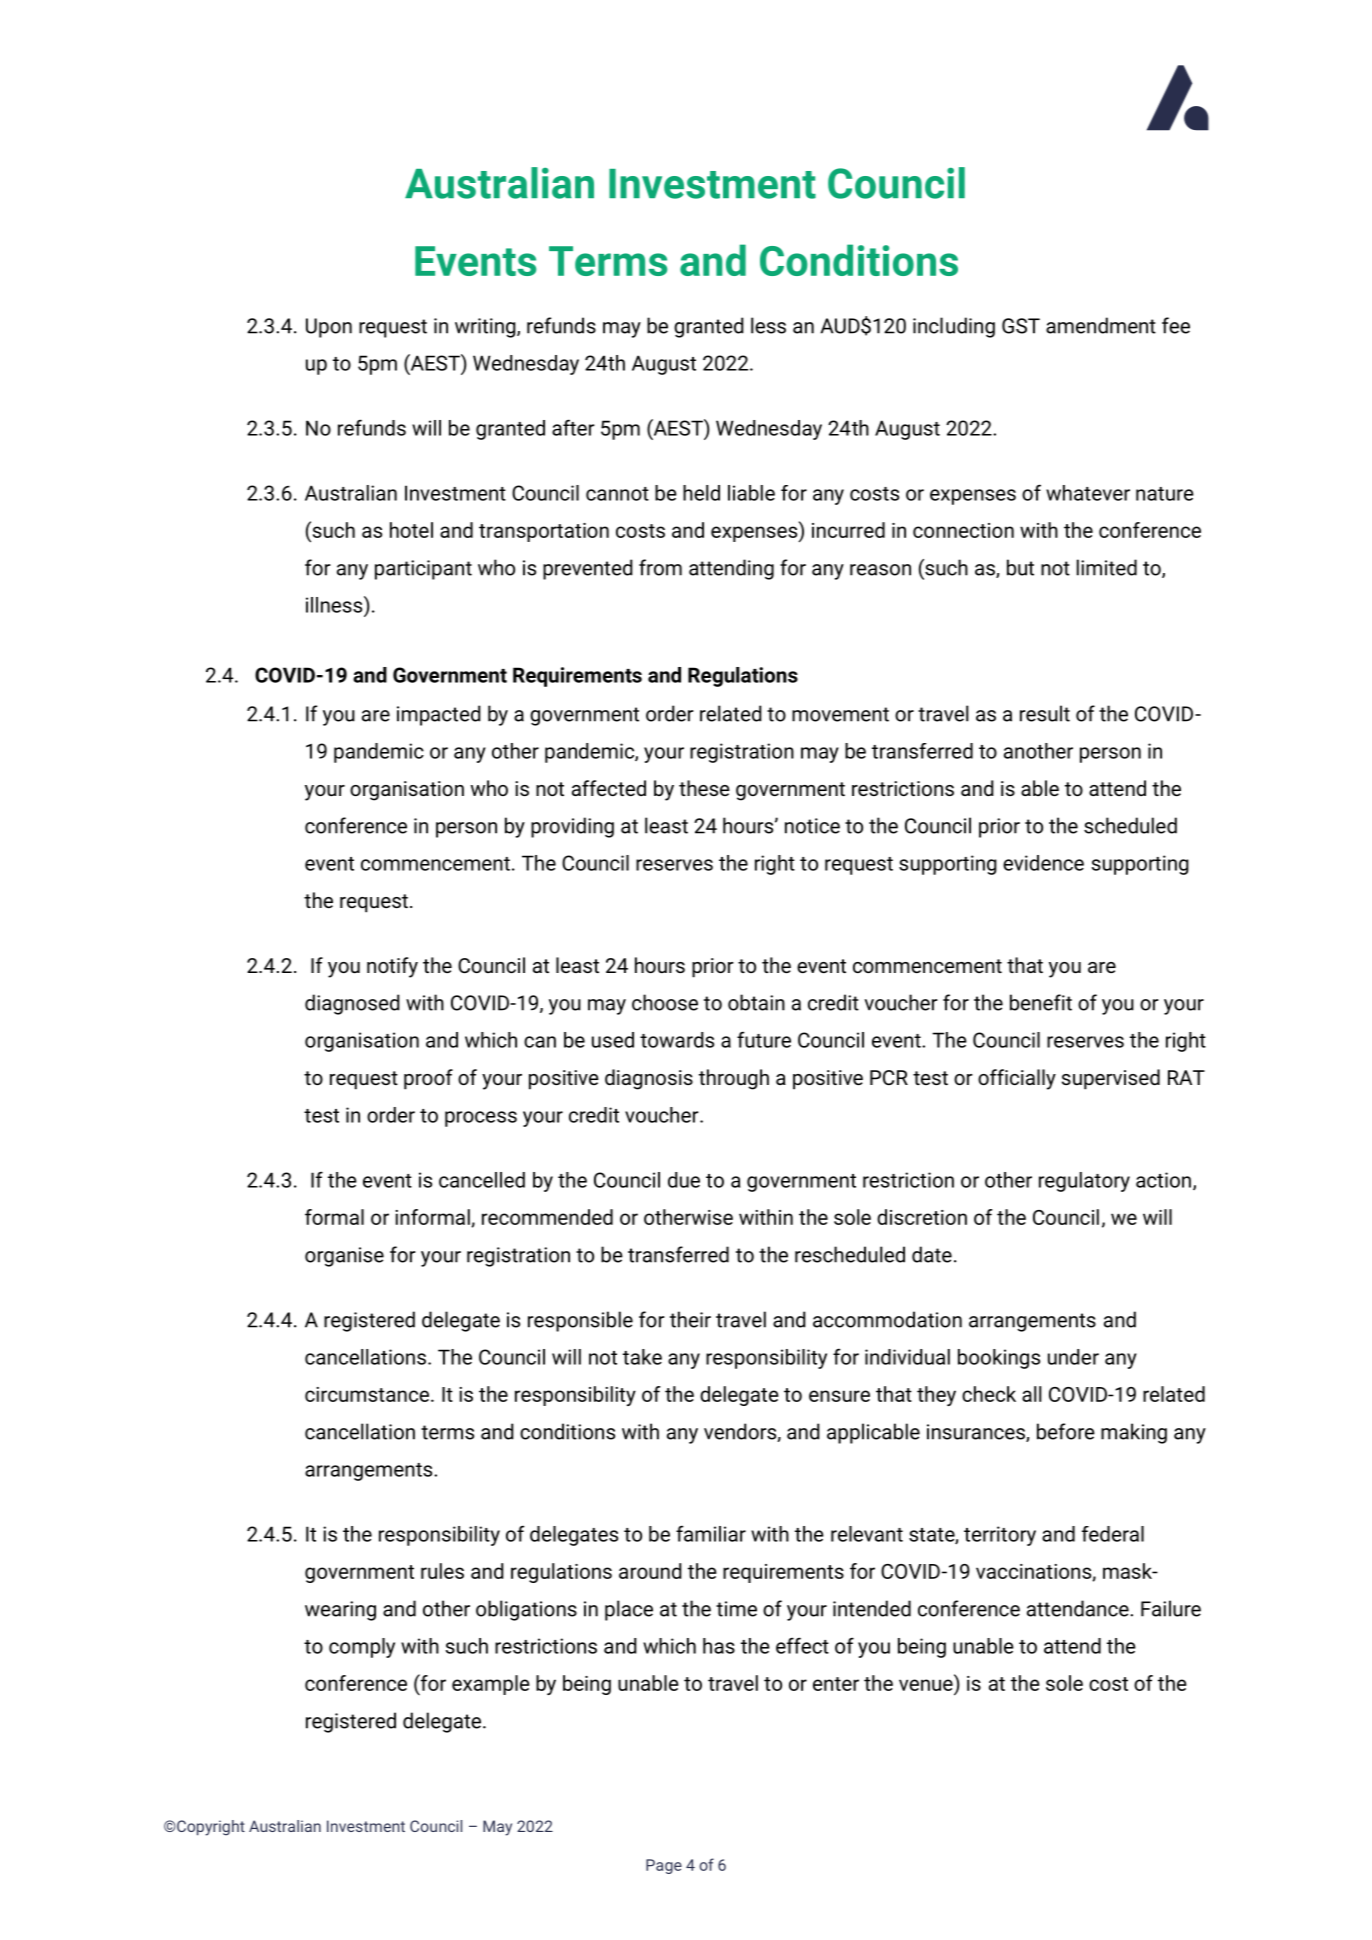  I want to click on Page, so click(664, 1866).
